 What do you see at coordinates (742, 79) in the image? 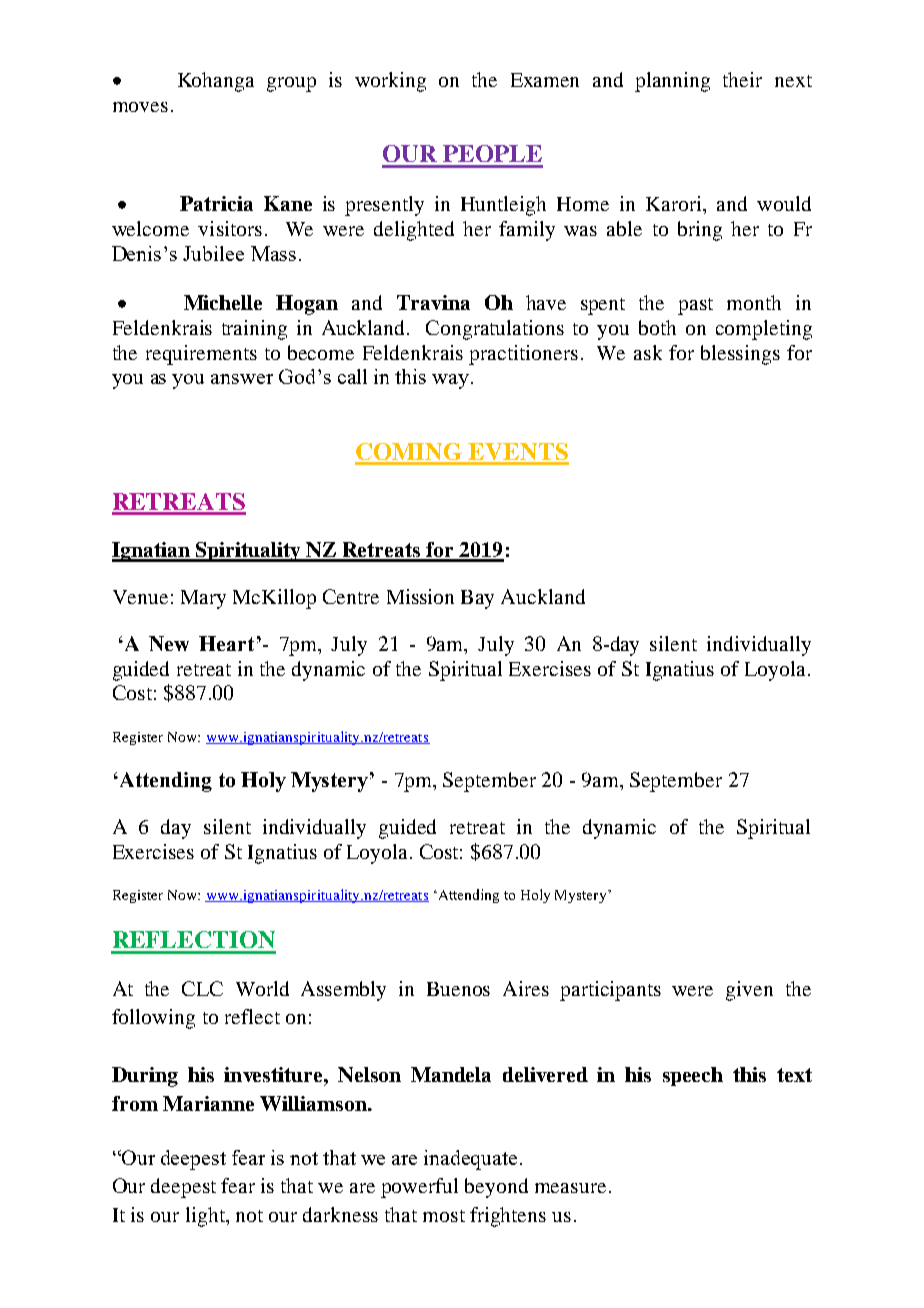
I see `their` at bounding box center [742, 79].
